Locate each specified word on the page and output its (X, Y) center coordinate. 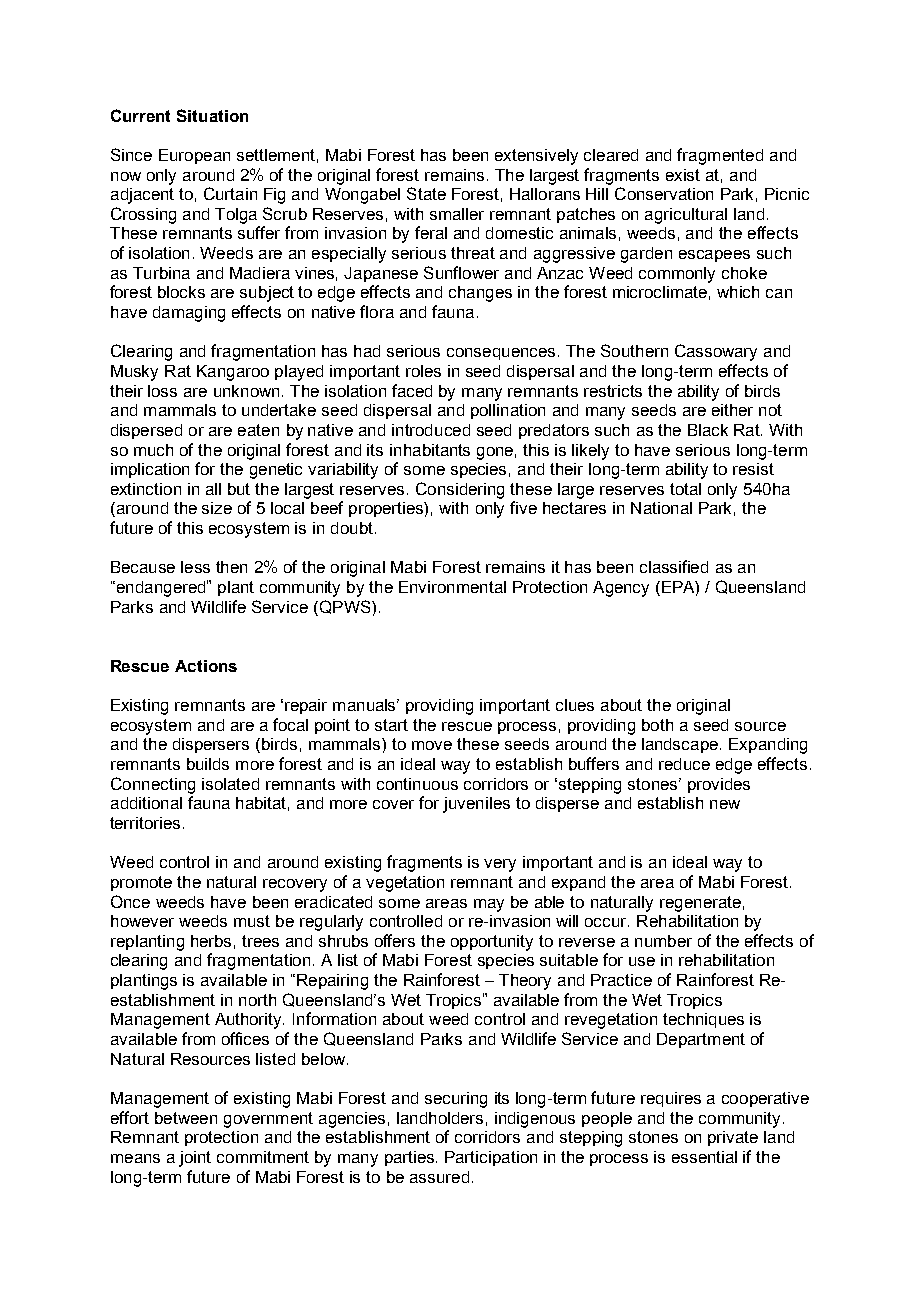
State (426, 193)
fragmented (720, 156)
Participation (491, 1158)
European (194, 156)
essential (704, 1157)
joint (195, 1159)
